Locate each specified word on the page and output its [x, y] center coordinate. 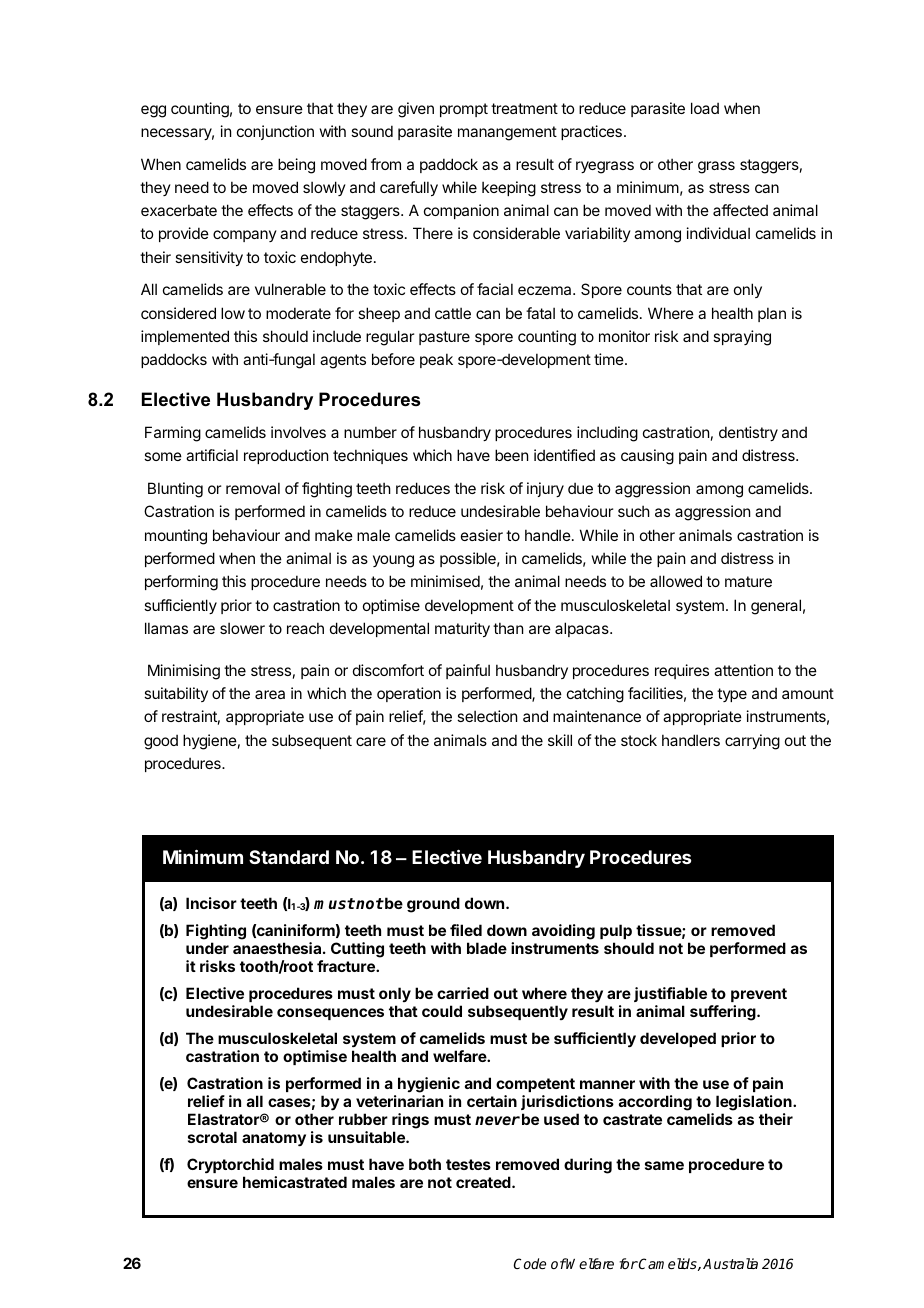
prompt [464, 110]
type [732, 695]
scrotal [212, 1137]
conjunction [275, 132]
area [270, 694]
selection [487, 716]
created [484, 1182]
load [705, 108]
